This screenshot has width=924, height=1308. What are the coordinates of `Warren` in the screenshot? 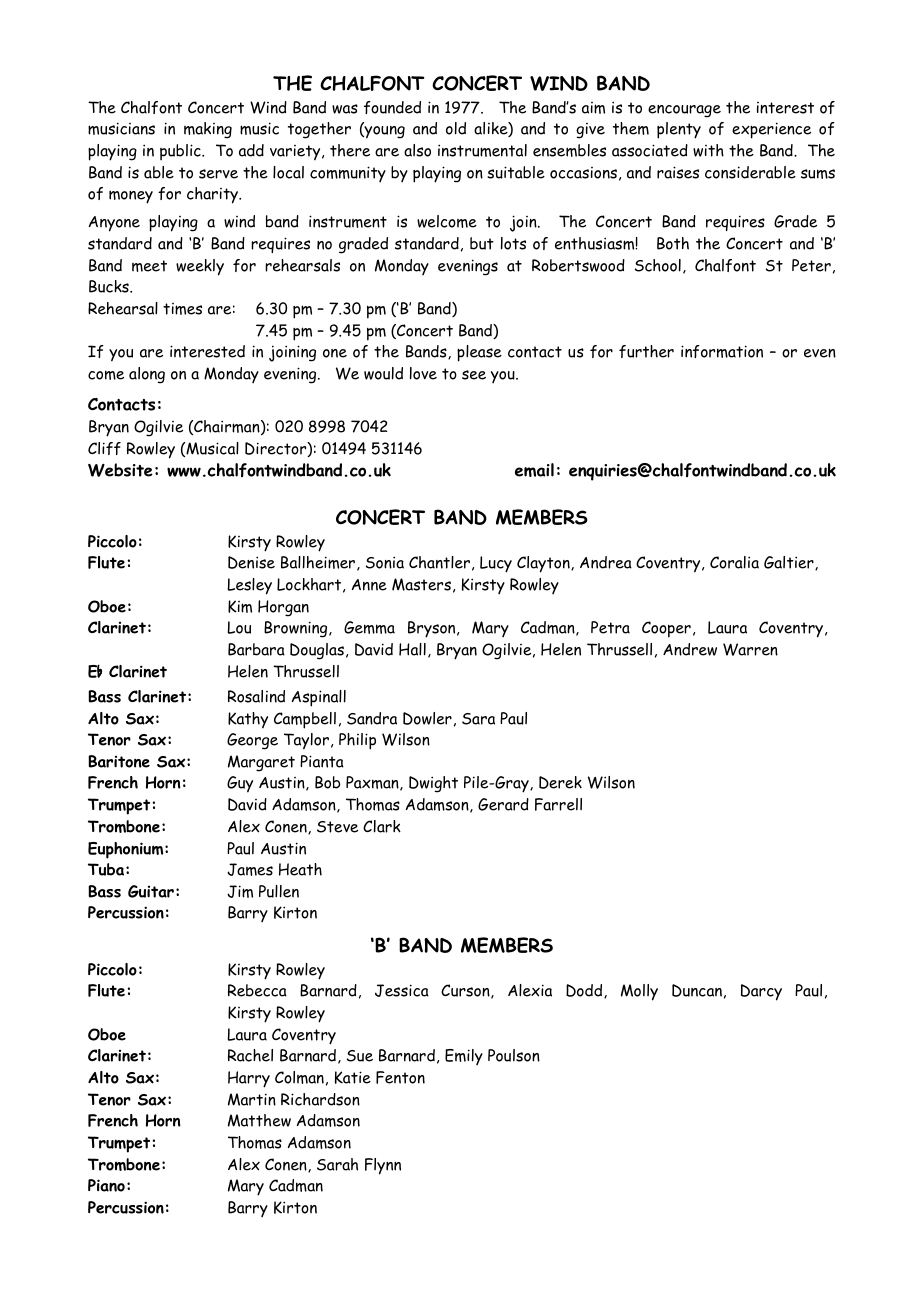 It's located at (750, 649).
